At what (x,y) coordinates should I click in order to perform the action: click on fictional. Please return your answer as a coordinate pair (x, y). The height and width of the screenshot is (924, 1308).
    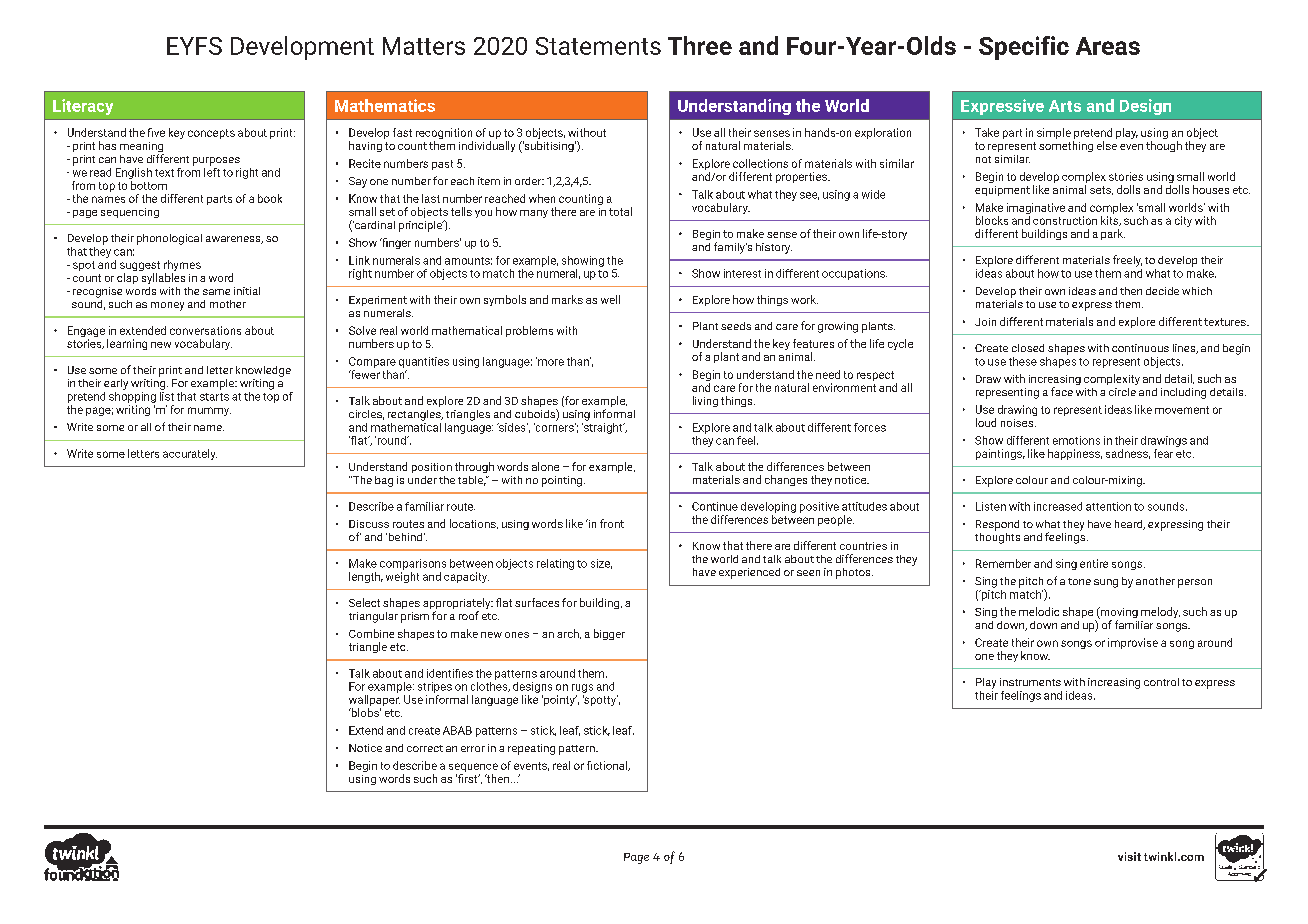
    Looking at the image, I should click on (608, 766).
